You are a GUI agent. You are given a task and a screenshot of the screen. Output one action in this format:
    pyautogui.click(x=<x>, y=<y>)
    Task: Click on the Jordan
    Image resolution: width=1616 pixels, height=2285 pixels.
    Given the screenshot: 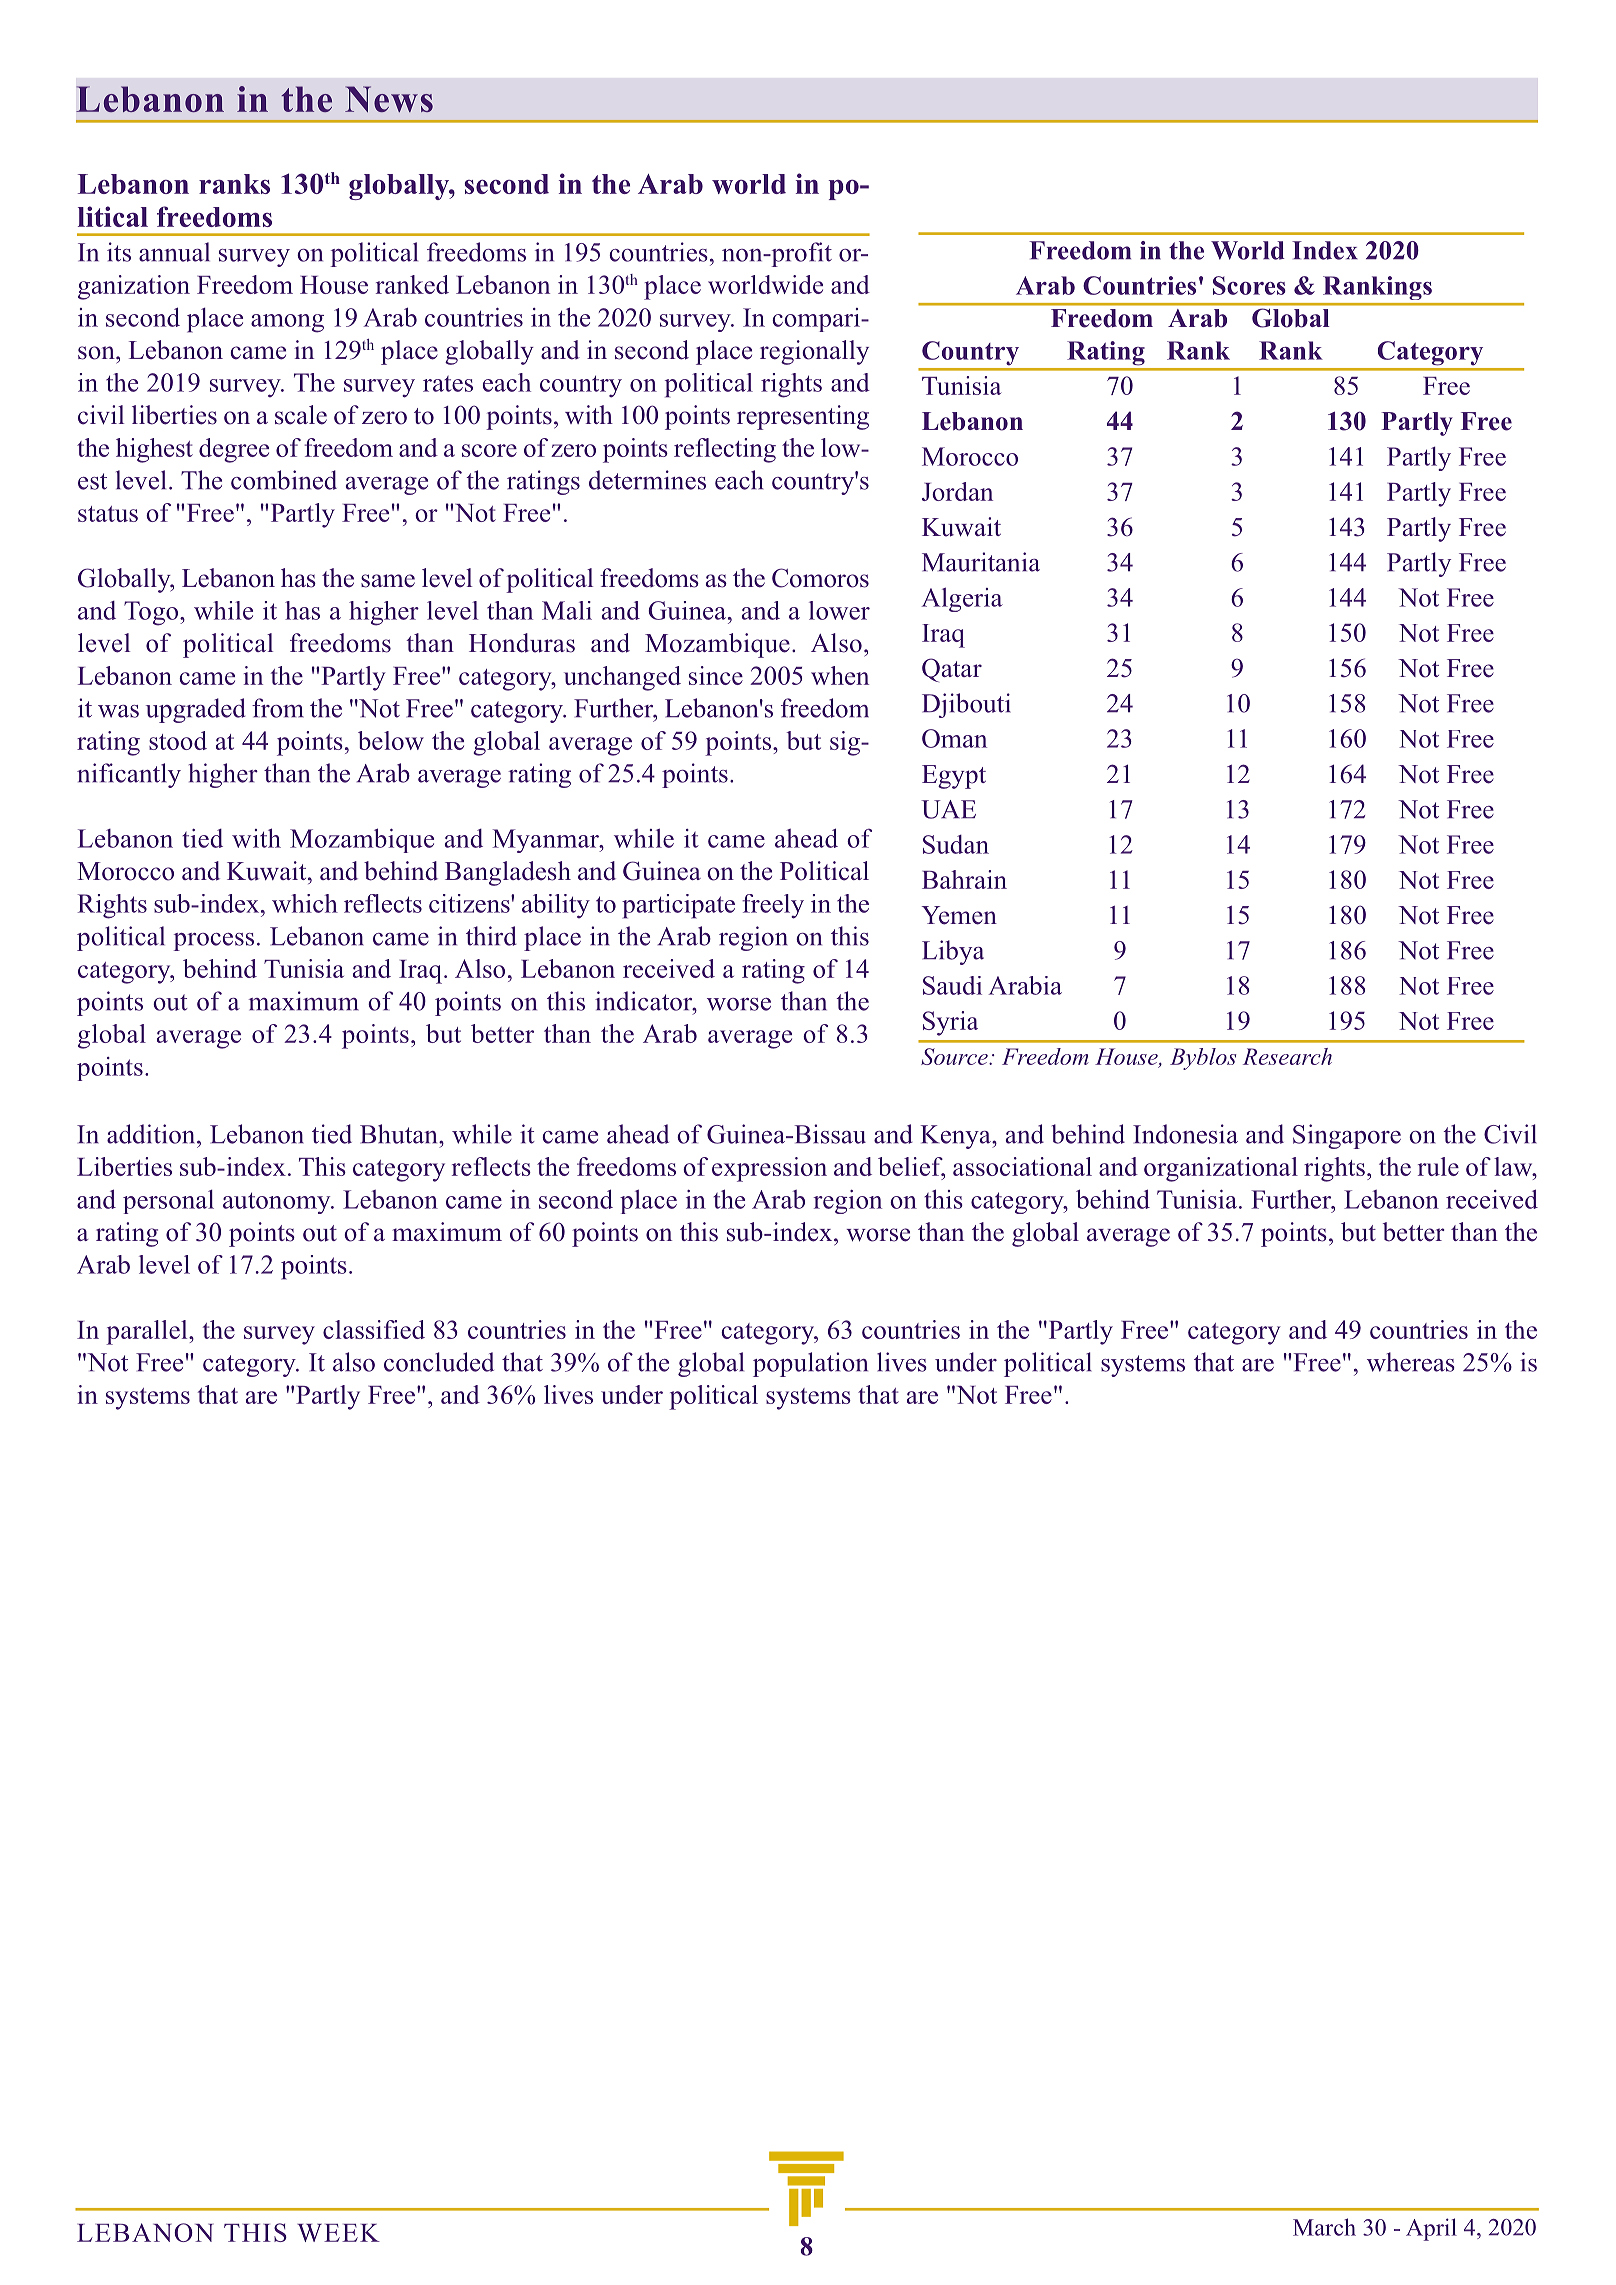 What is the action you would take?
    pyautogui.click(x=957, y=491)
